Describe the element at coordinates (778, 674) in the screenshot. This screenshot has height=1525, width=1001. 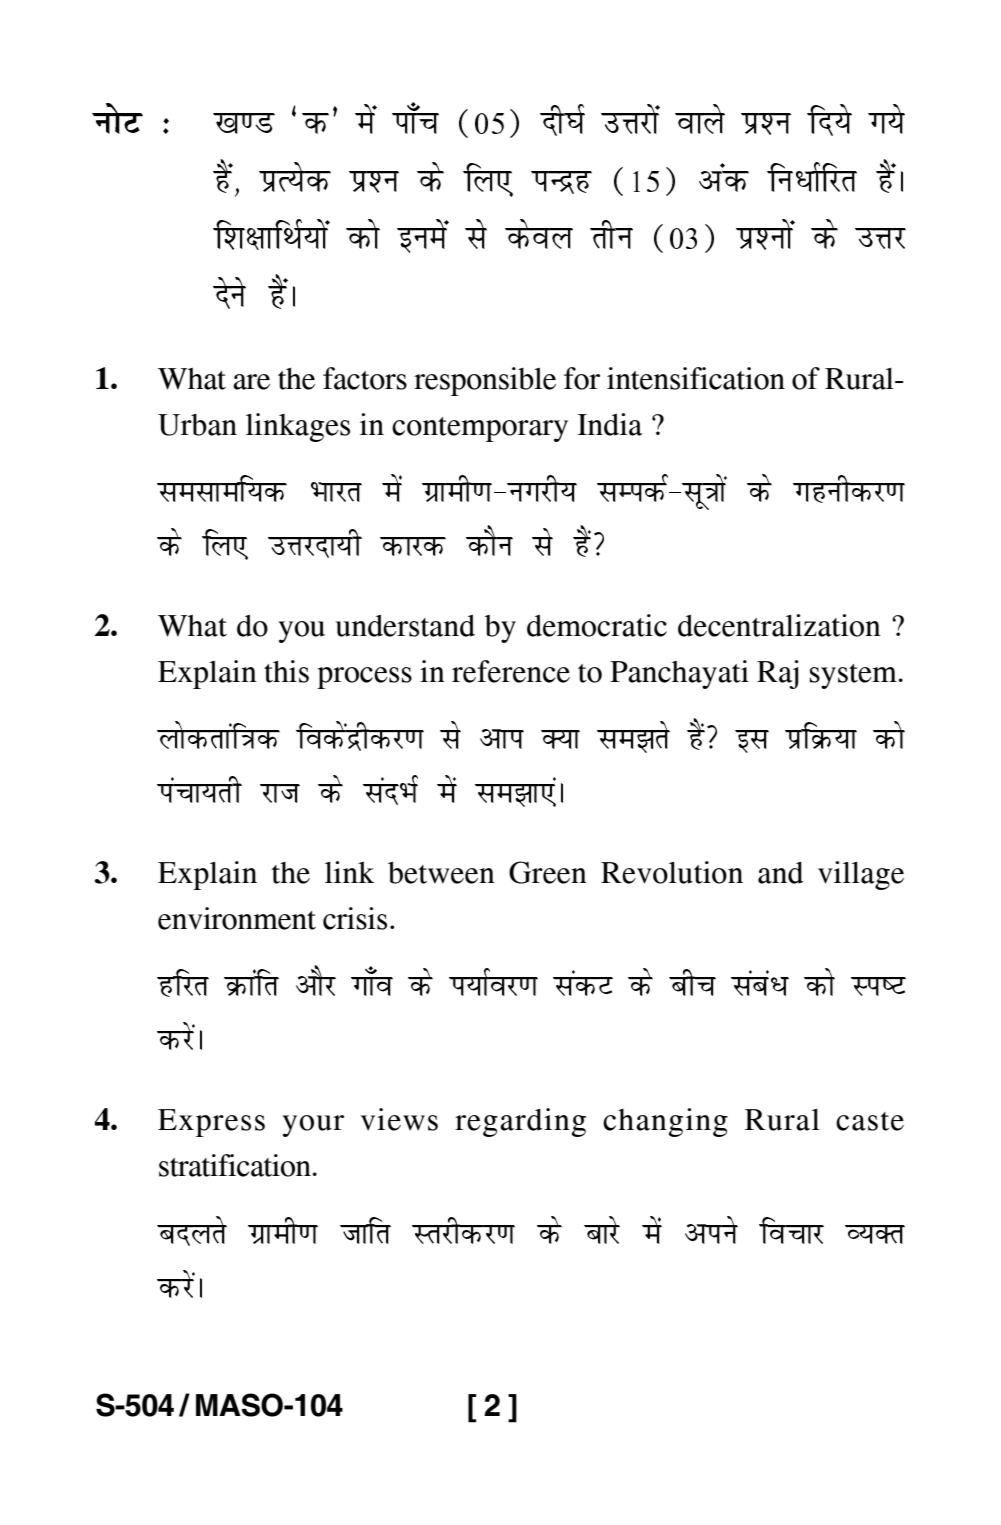
I see `Raj` at that location.
